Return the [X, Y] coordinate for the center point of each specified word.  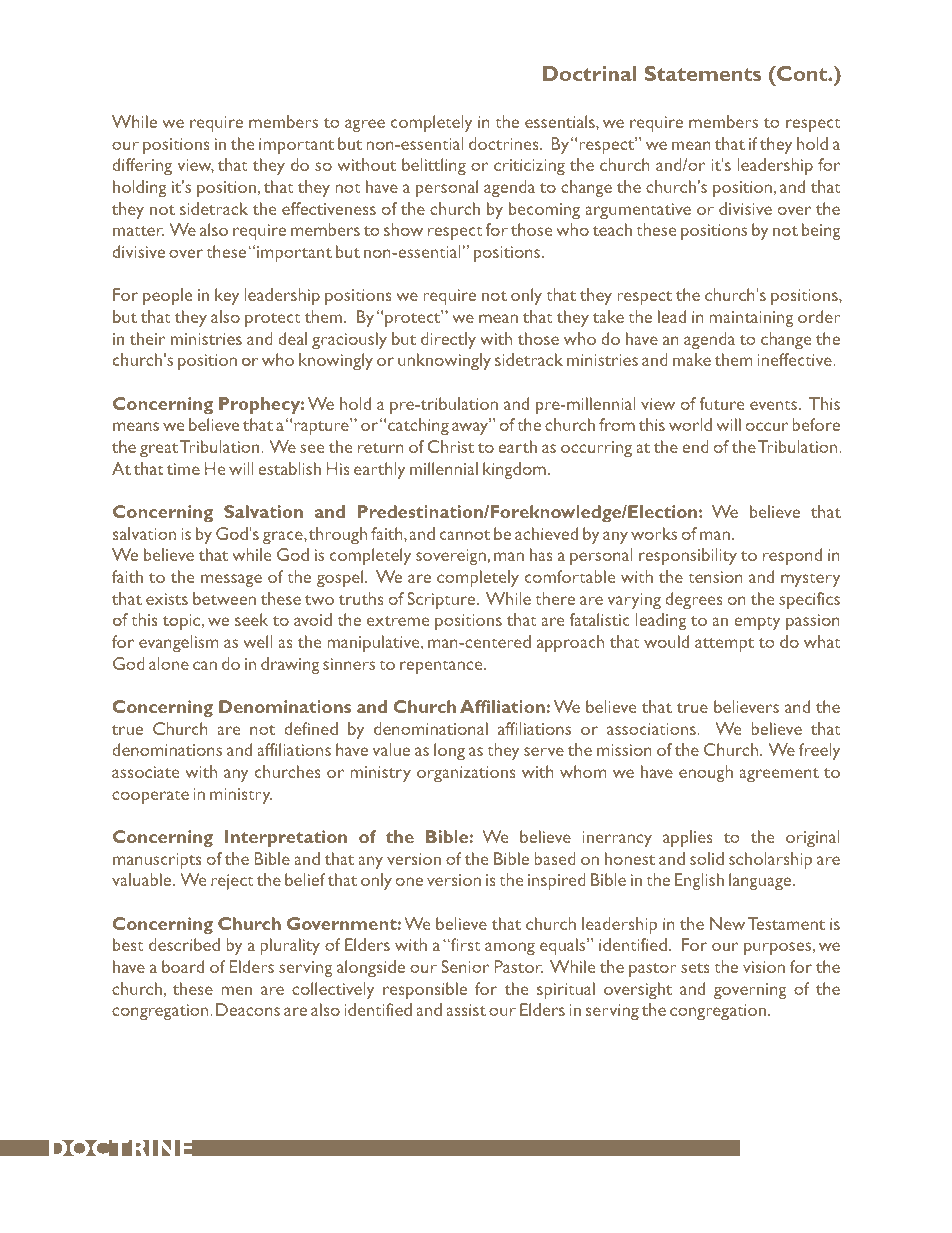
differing [142, 166]
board [183, 966]
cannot [465, 535]
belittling [434, 166]
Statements [702, 73]
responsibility [688, 556]
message [231, 580]
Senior [465, 966]
